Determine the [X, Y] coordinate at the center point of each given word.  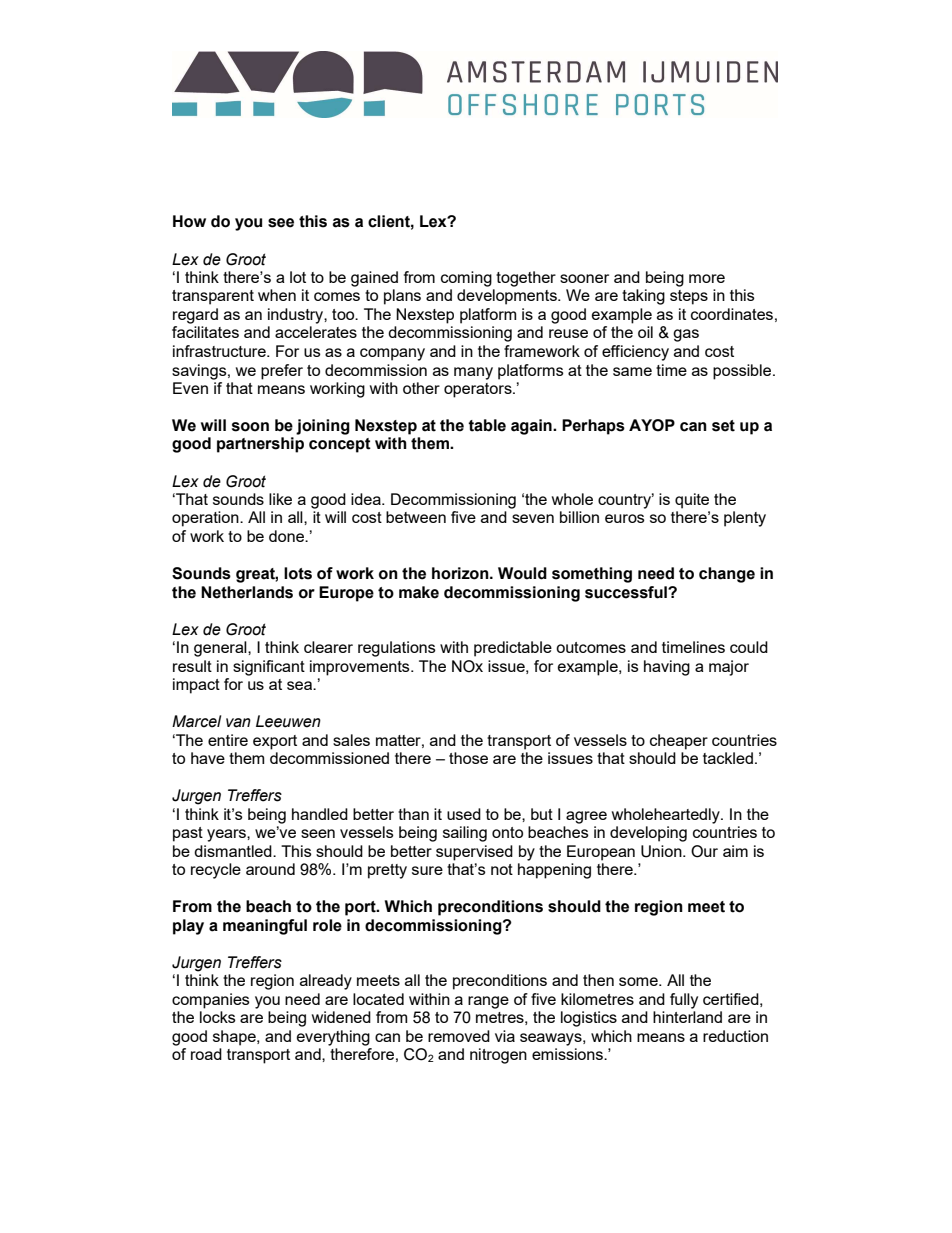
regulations [397, 649]
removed [459, 1036]
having [667, 668]
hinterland [687, 1017]
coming [466, 279]
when [277, 295]
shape [235, 1038]
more [707, 278]
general [221, 649]
